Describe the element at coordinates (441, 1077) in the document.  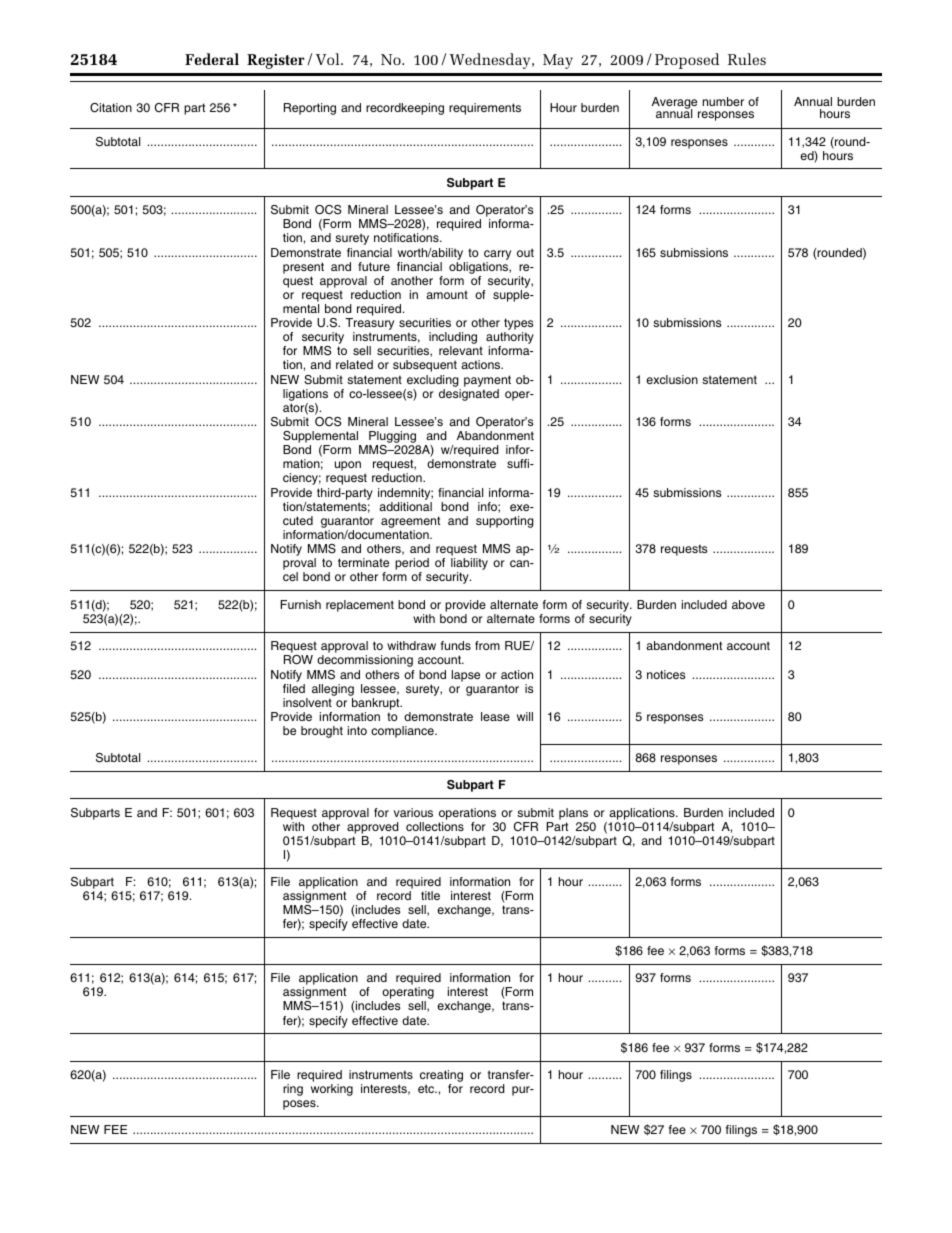
I see `creating` at that location.
